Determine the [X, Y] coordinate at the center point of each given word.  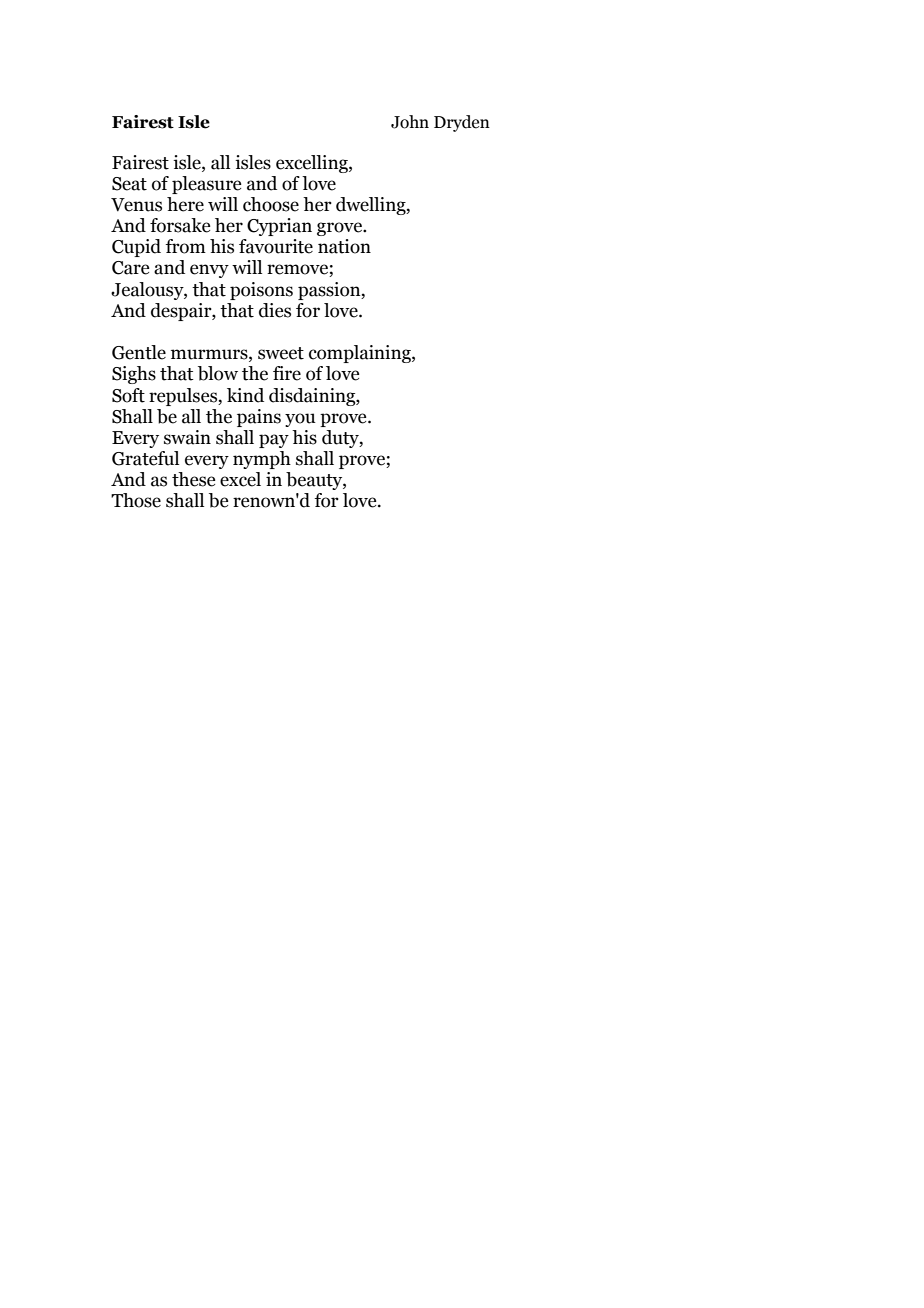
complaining [361, 354]
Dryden [462, 123]
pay [274, 441]
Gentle [139, 352]
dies [275, 310]
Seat [129, 184]
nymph [262, 460]
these [193, 479]
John [410, 122]
